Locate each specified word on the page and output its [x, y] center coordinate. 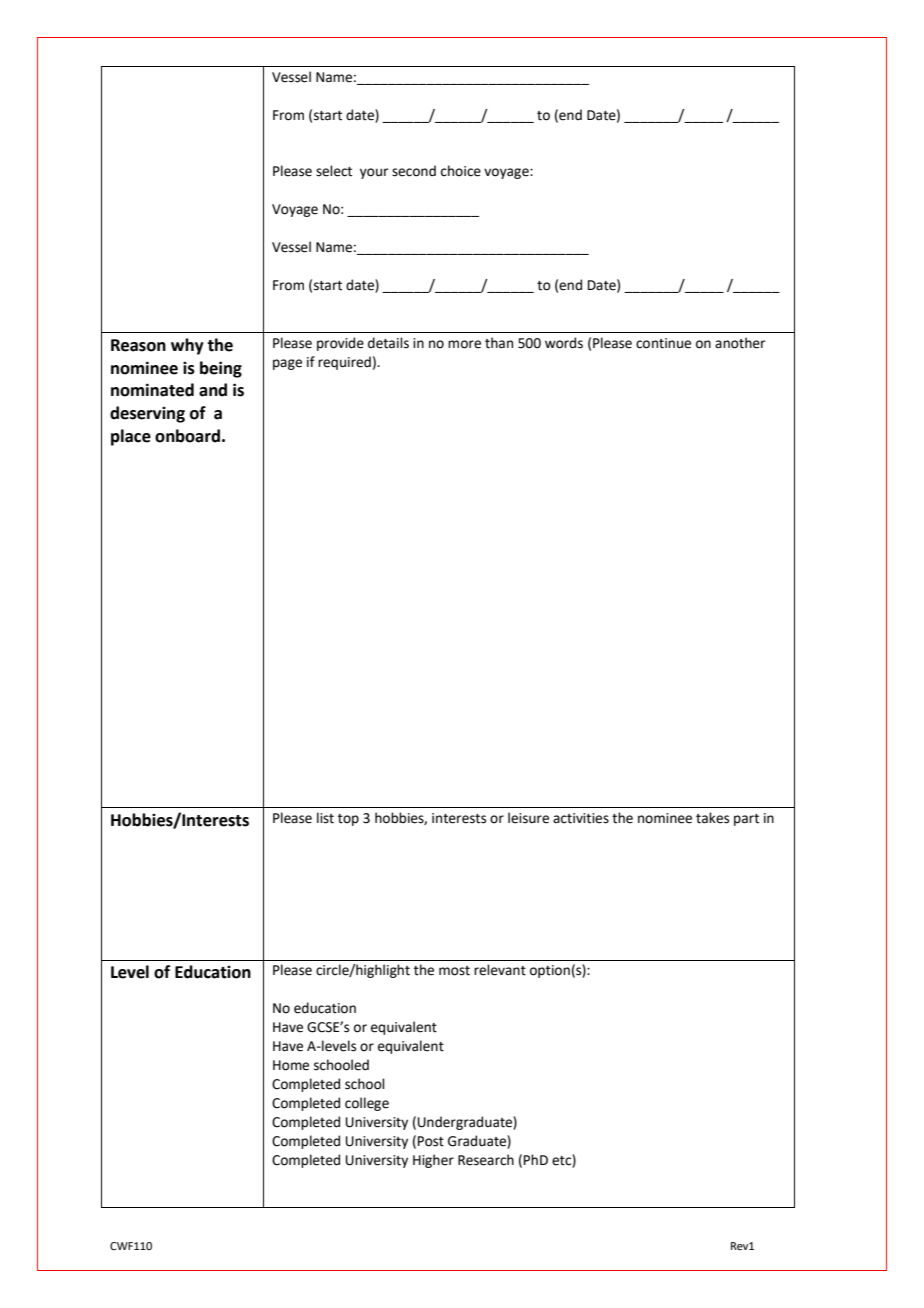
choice [461, 171]
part [746, 820]
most [454, 971]
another [740, 343]
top [348, 820]
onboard [187, 436]
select [334, 171]
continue [663, 343]
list [325, 818]
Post [431, 1141]
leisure [528, 818]
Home [291, 1065]
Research [486, 1160]
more [464, 344]
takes [712, 818]
